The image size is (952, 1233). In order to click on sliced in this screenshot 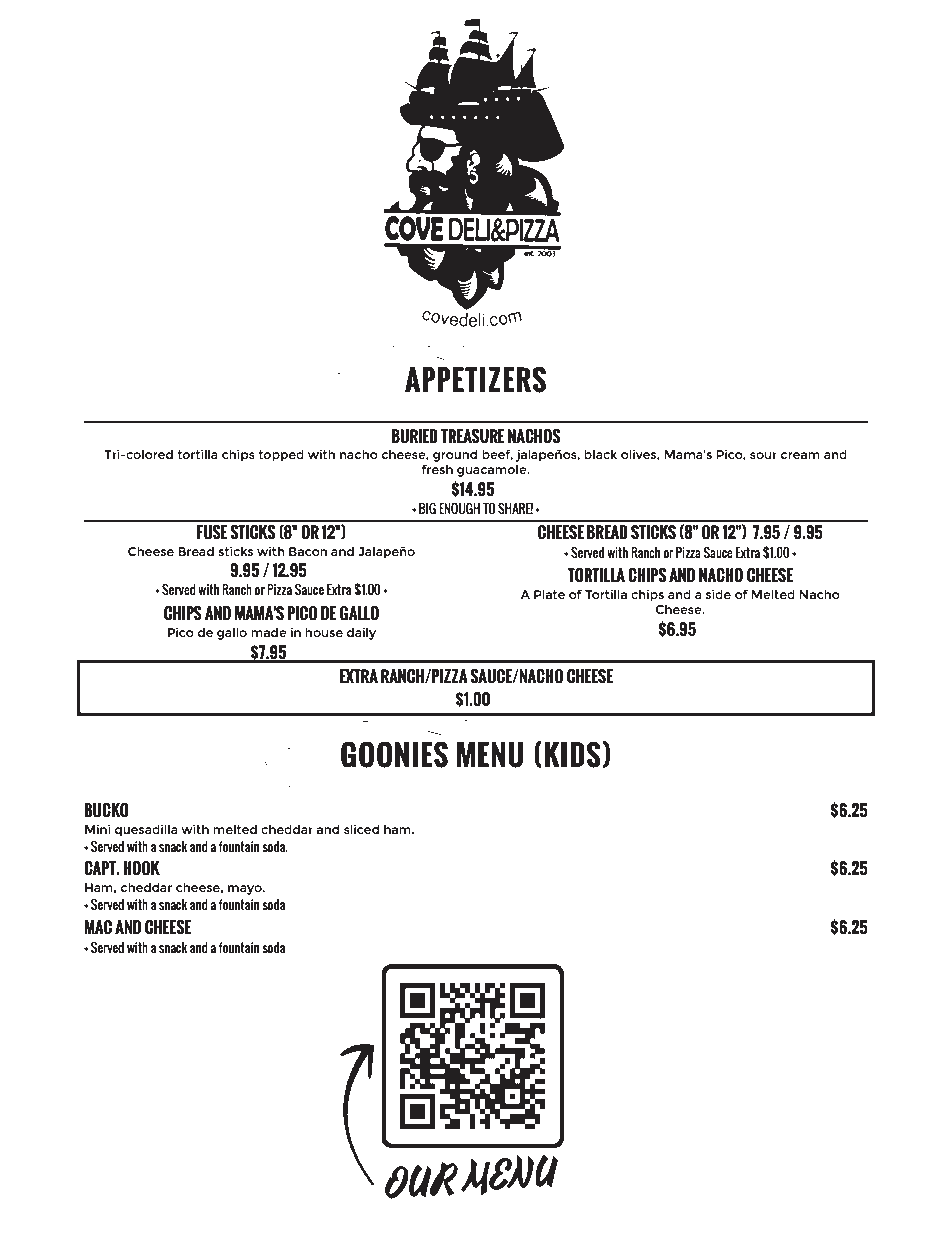, I will do `click(361, 829)`.
